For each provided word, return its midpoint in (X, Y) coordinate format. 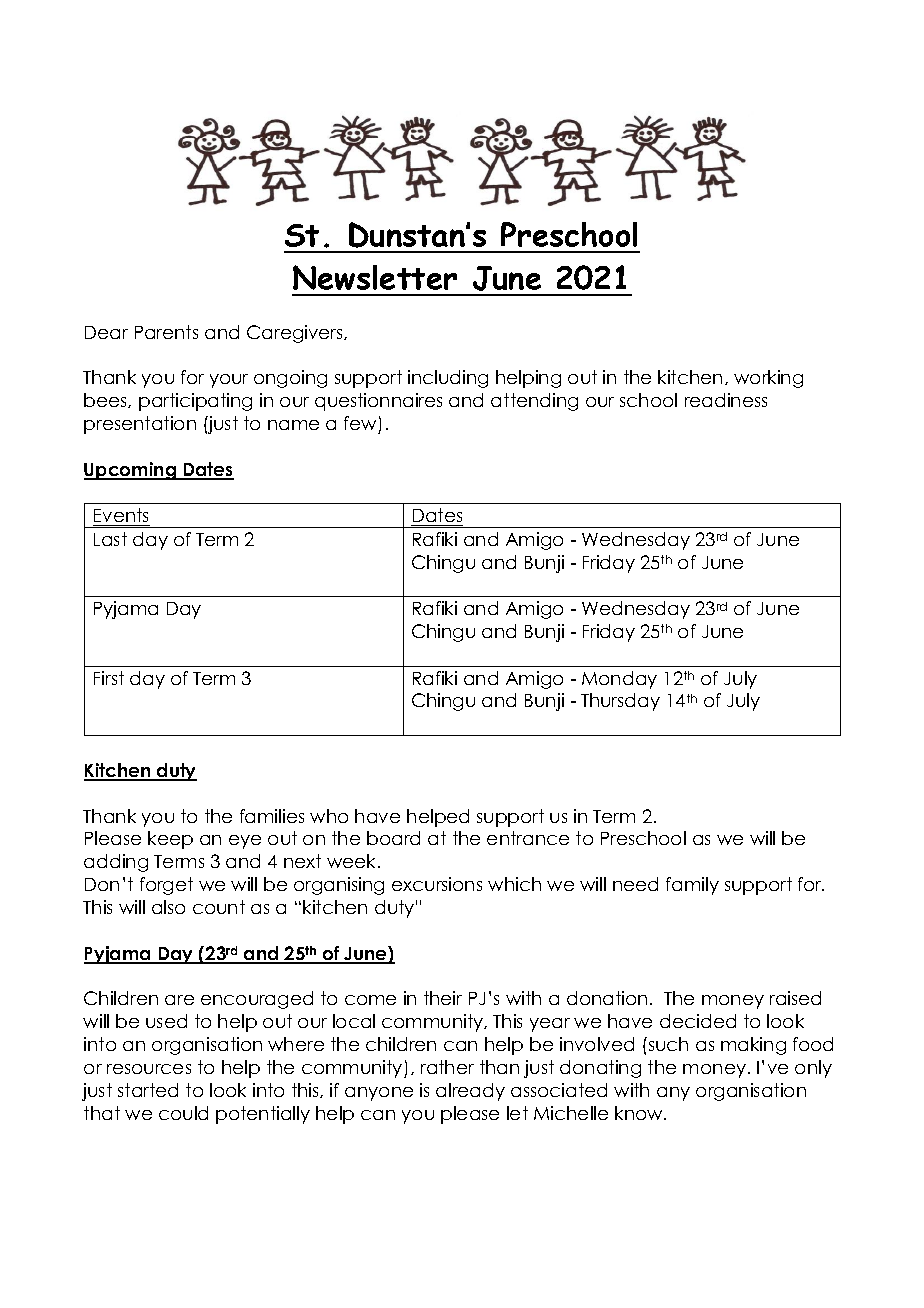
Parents (166, 332)
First (109, 678)
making (753, 1046)
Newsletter (375, 277)
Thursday (620, 702)
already (470, 1092)
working (768, 379)
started (148, 1090)
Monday (619, 680)
